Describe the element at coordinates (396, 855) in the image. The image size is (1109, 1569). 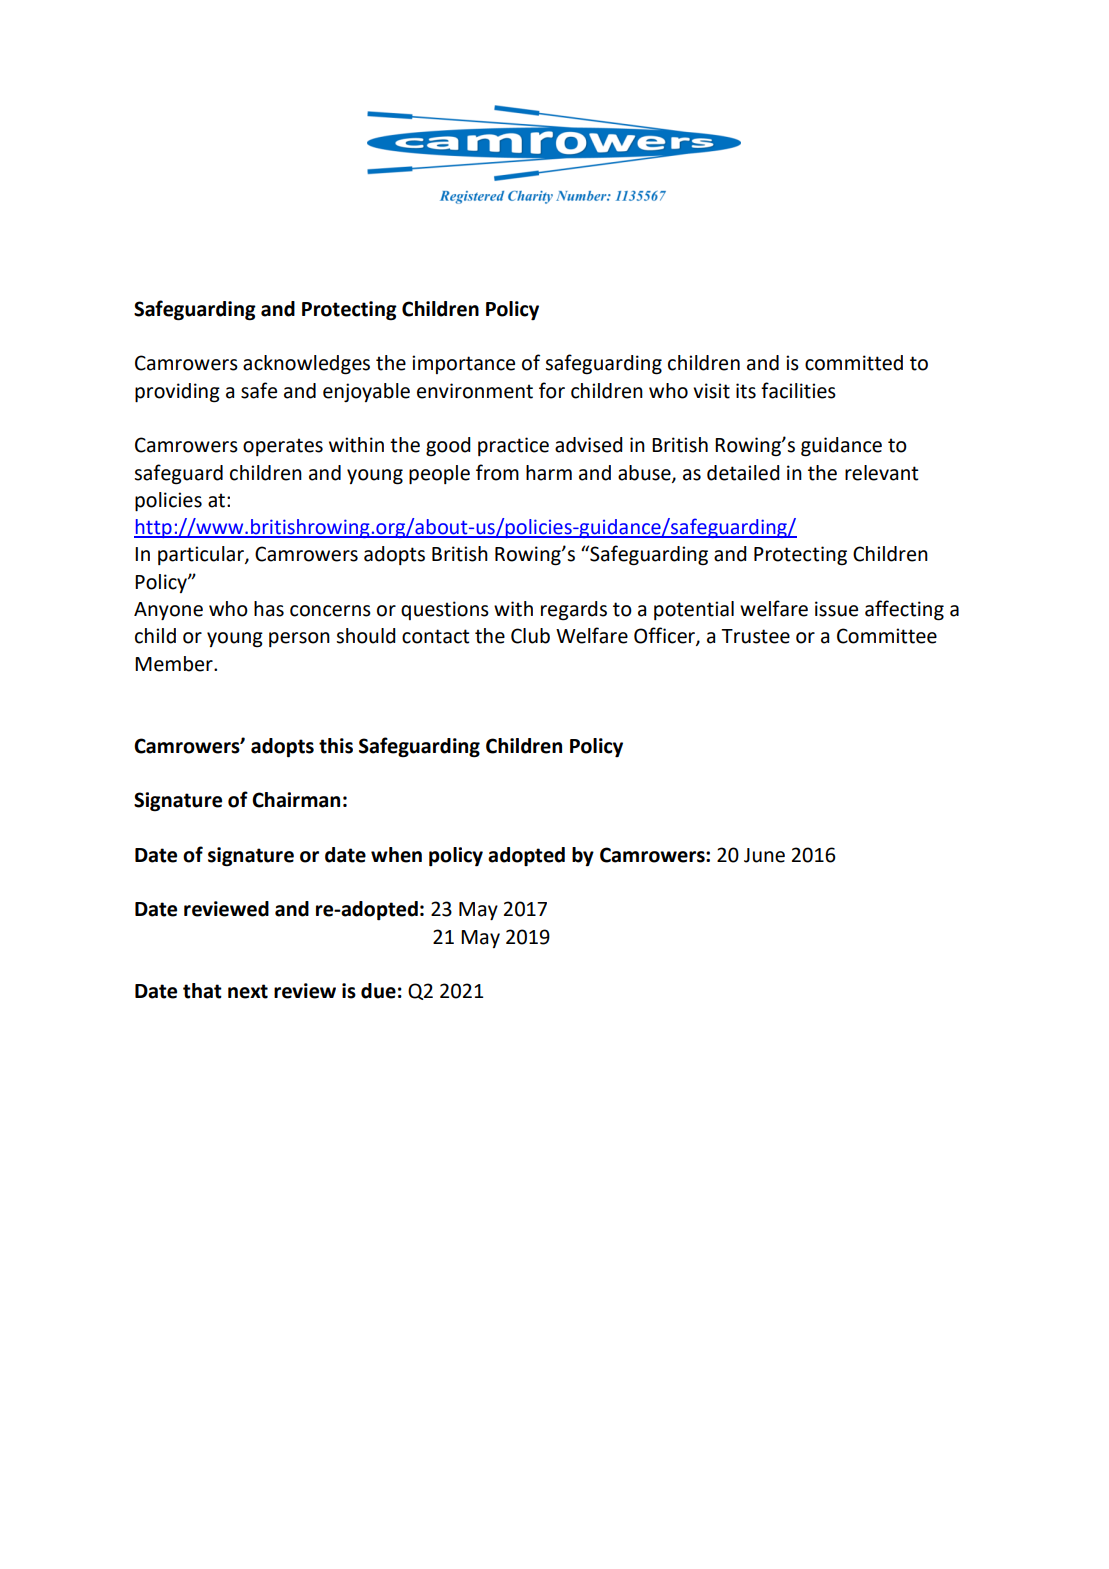
I see `when` at that location.
